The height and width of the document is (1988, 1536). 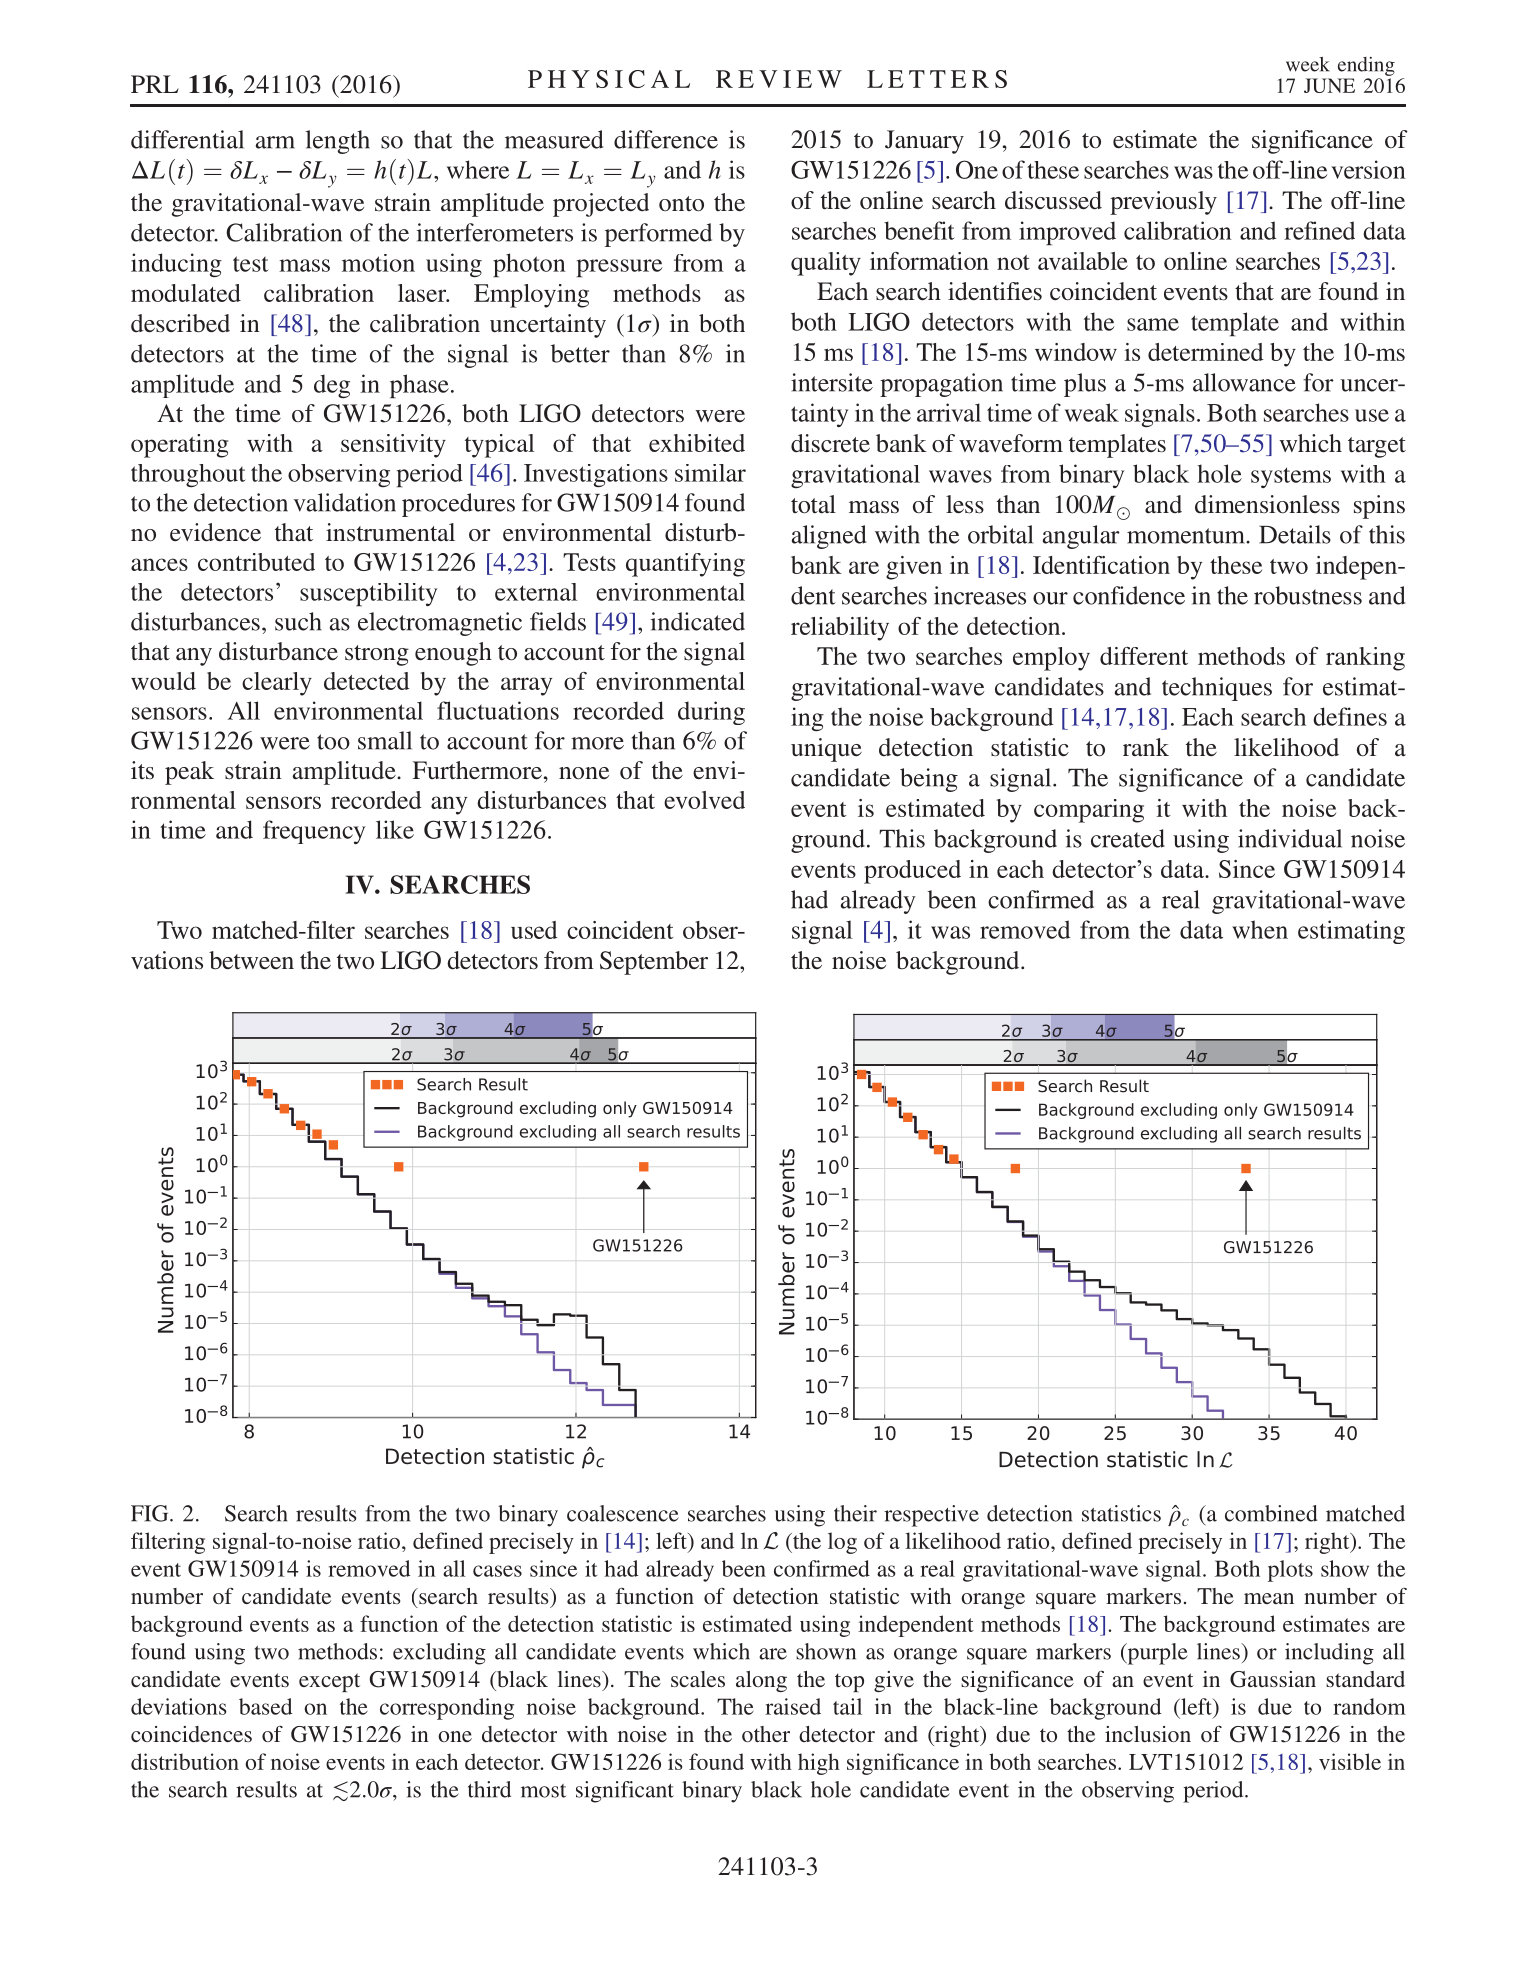 What do you see at coordinates (275, 142) in the document?
I see `arm` at bounding box center [275, 142].
